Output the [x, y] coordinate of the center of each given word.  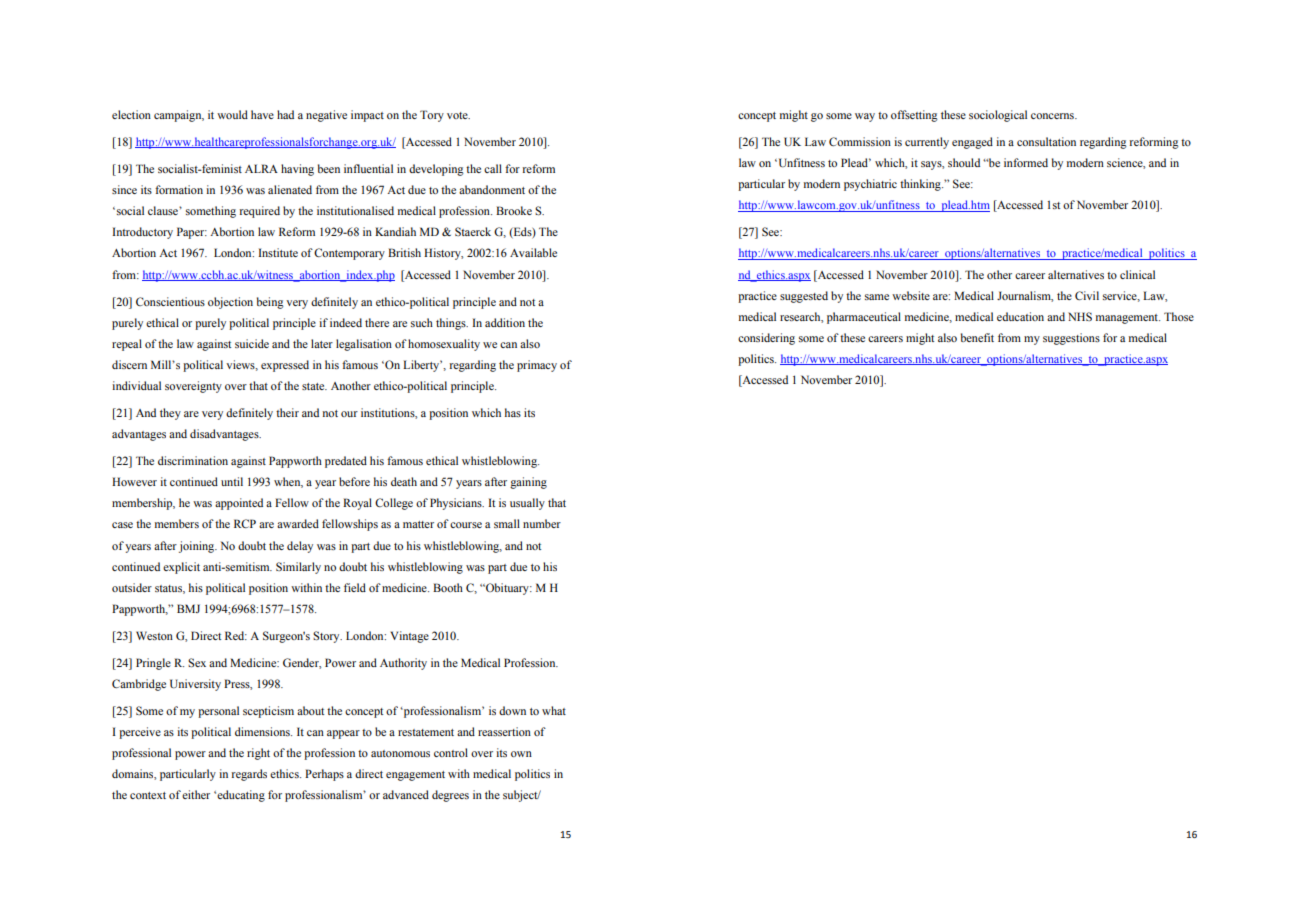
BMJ [188, 608]
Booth [448, 587]
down [512, 710]
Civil [1087, 295]
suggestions [1071, 339]
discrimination [193, 460]
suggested [804, 297]
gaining [528, 483]
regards [249, 775]
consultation [1046, 141]
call [493, 168]
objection [230, 303]
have [262, 114]
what [554, 710]
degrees [450, 796]
